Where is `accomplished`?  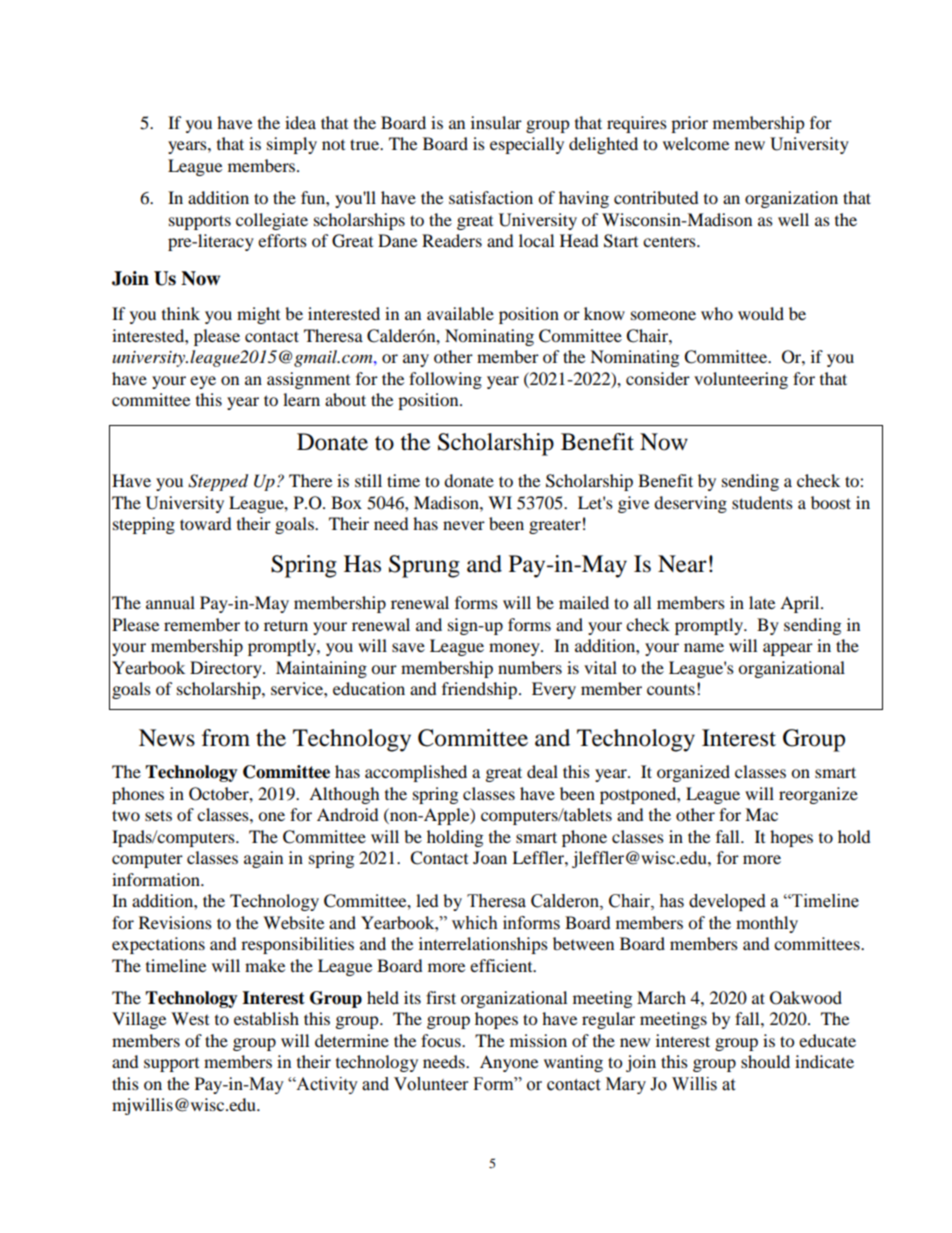 accomplished is located at coordinates (416, 773).
